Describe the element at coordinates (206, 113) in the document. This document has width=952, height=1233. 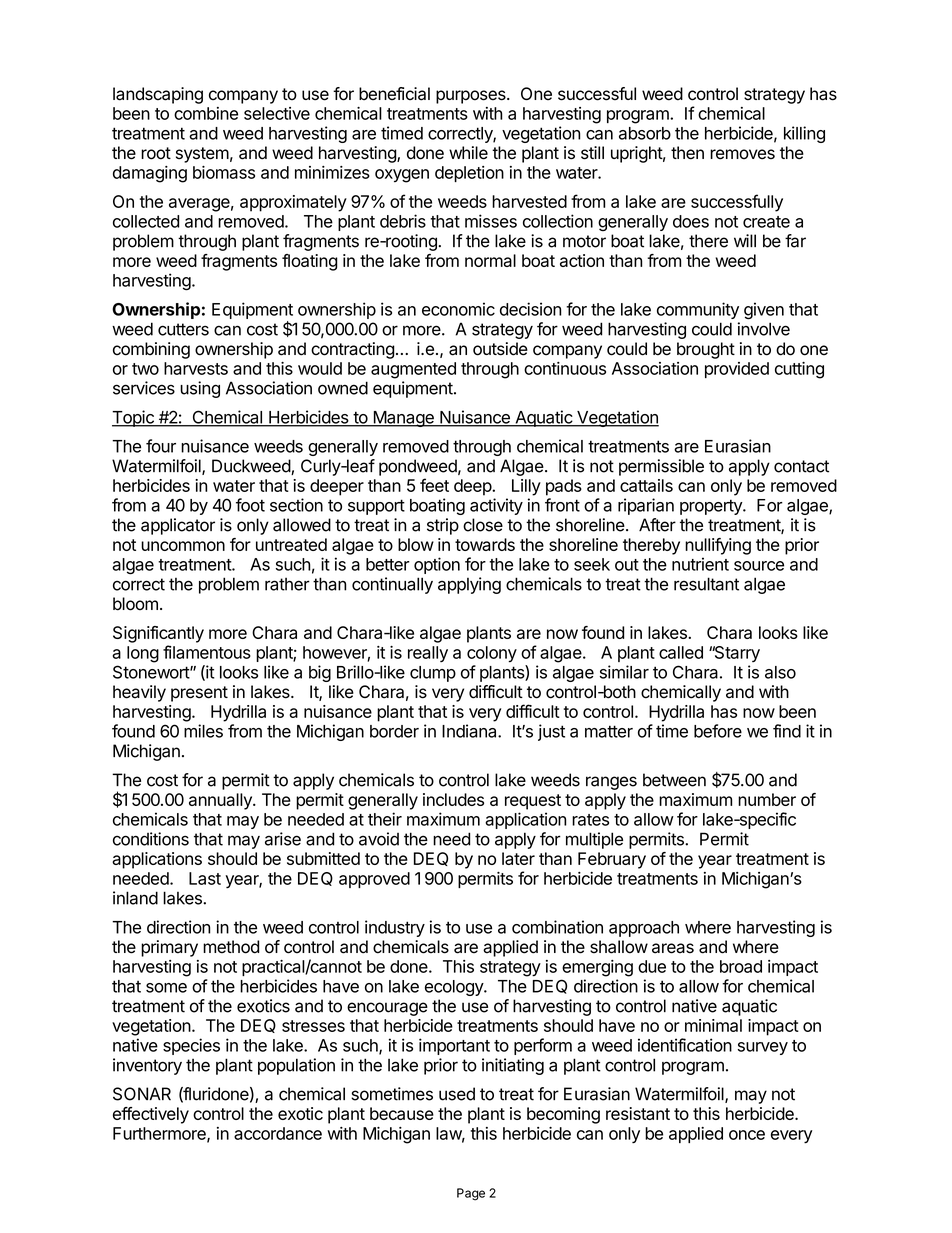
I see `combine` at that location.
